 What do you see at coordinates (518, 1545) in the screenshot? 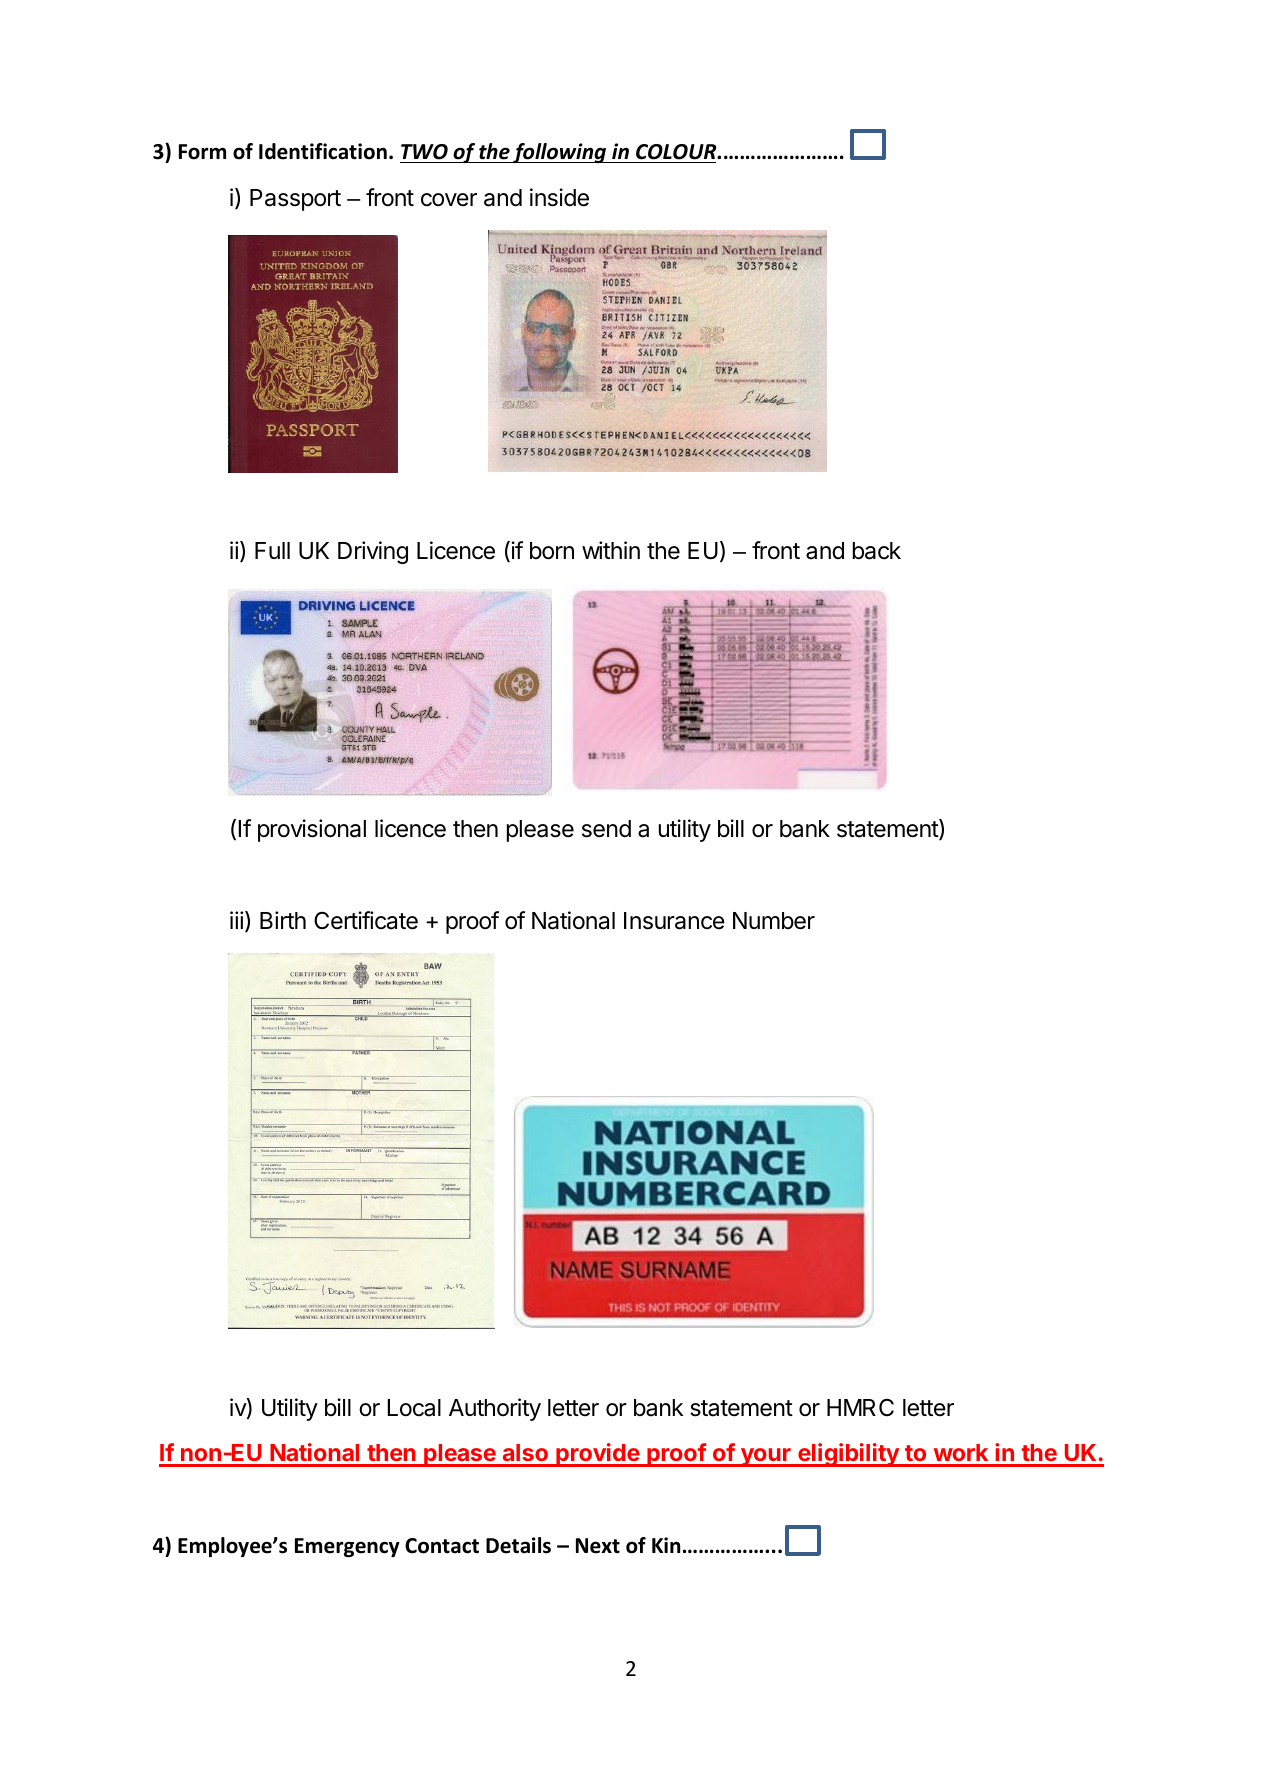
I see `Details` at bounding box center [518, 1545].
